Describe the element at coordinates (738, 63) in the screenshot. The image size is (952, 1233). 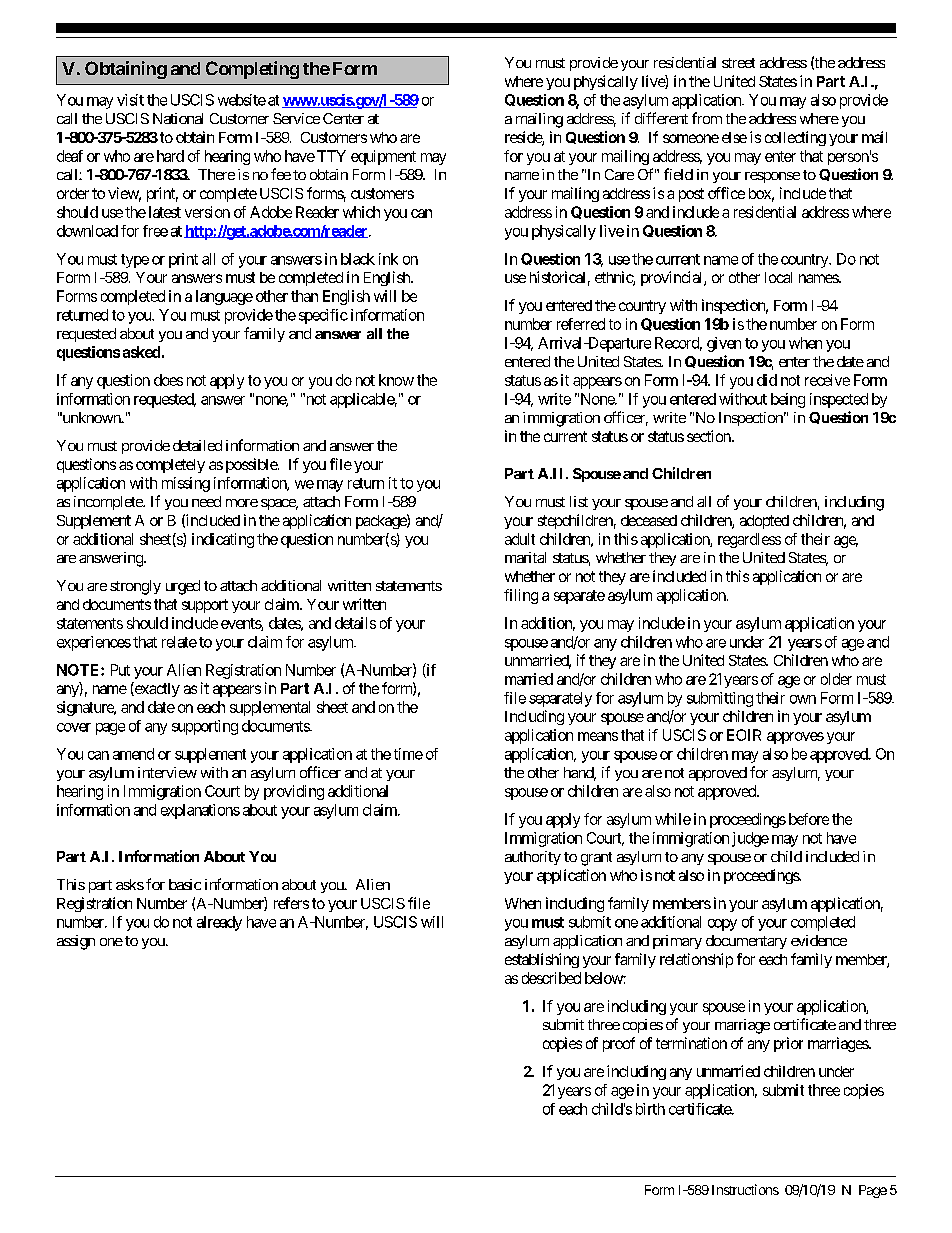
I see `street` at that location.
